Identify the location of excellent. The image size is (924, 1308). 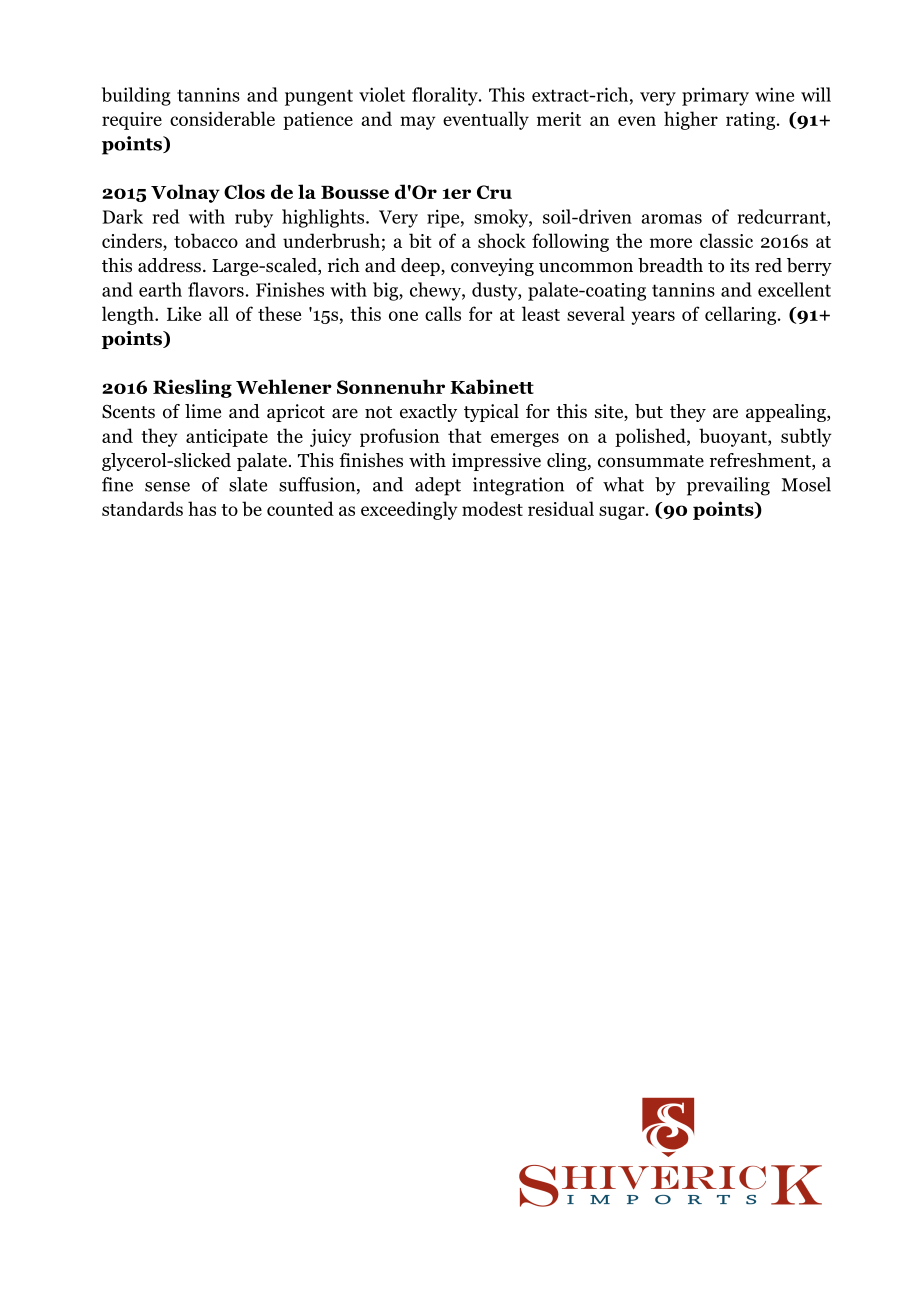
(794, 289).
